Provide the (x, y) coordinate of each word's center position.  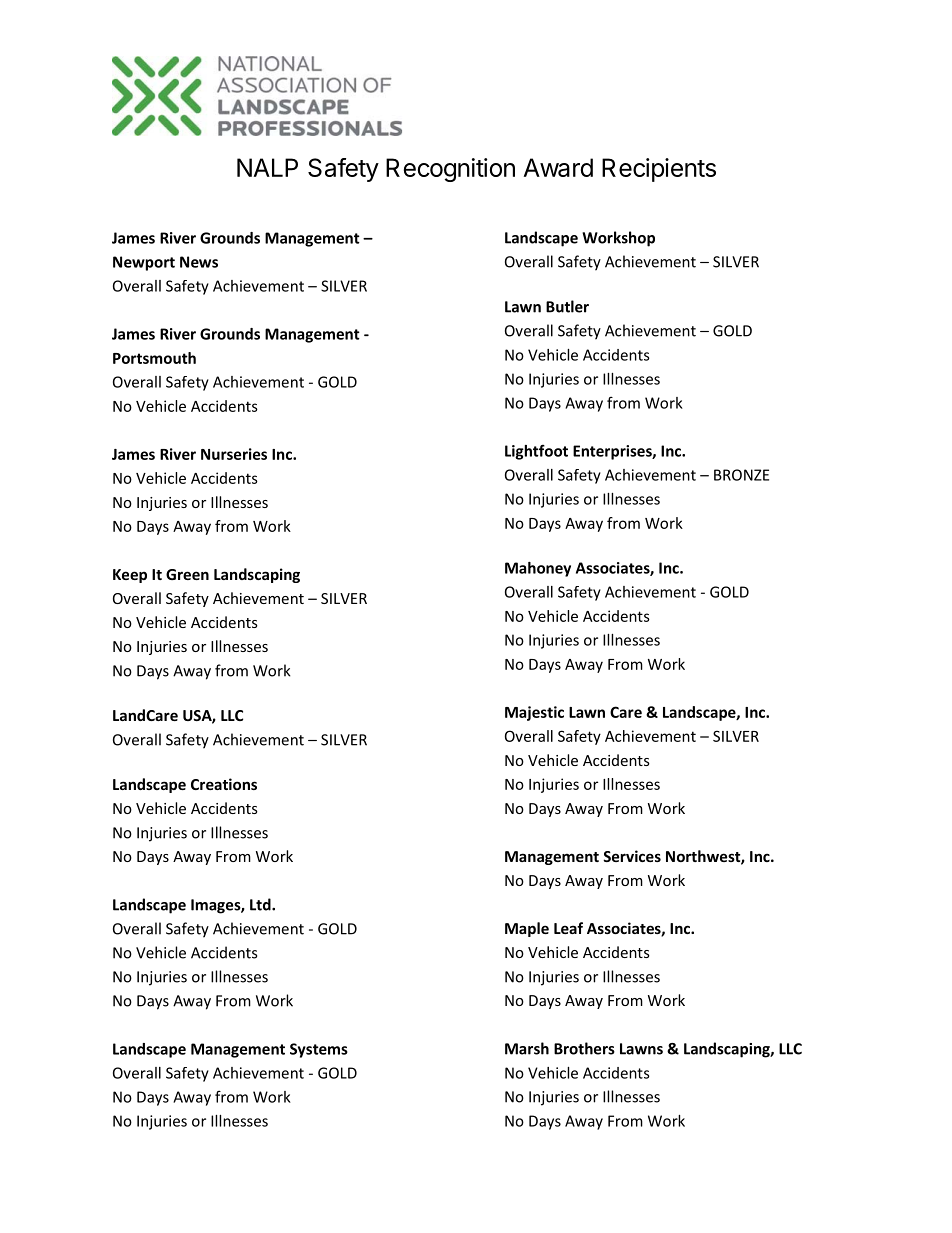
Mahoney (538, 569)
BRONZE (741, 475)
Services (632, 856)
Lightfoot (536, 452)
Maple (527, 929)
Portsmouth (154, 358)
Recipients (659, 170)
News (199, 262)
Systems (319, 1050)
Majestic (534, 713)
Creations (224, 784)
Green (187, 574)
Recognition (450, 170)
